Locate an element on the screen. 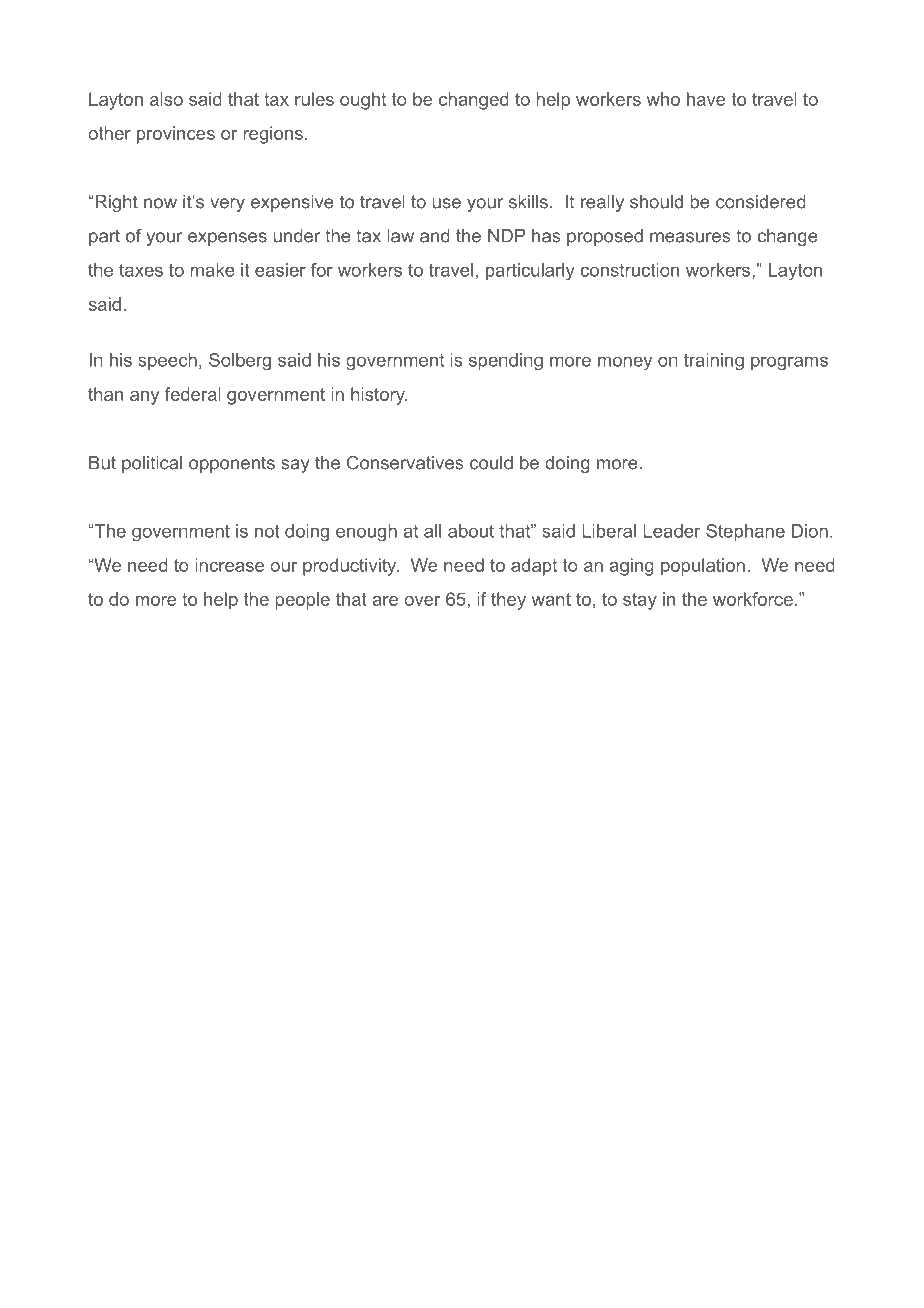 The image size is (924, 1308). also is located at coordinates (166, 99).
